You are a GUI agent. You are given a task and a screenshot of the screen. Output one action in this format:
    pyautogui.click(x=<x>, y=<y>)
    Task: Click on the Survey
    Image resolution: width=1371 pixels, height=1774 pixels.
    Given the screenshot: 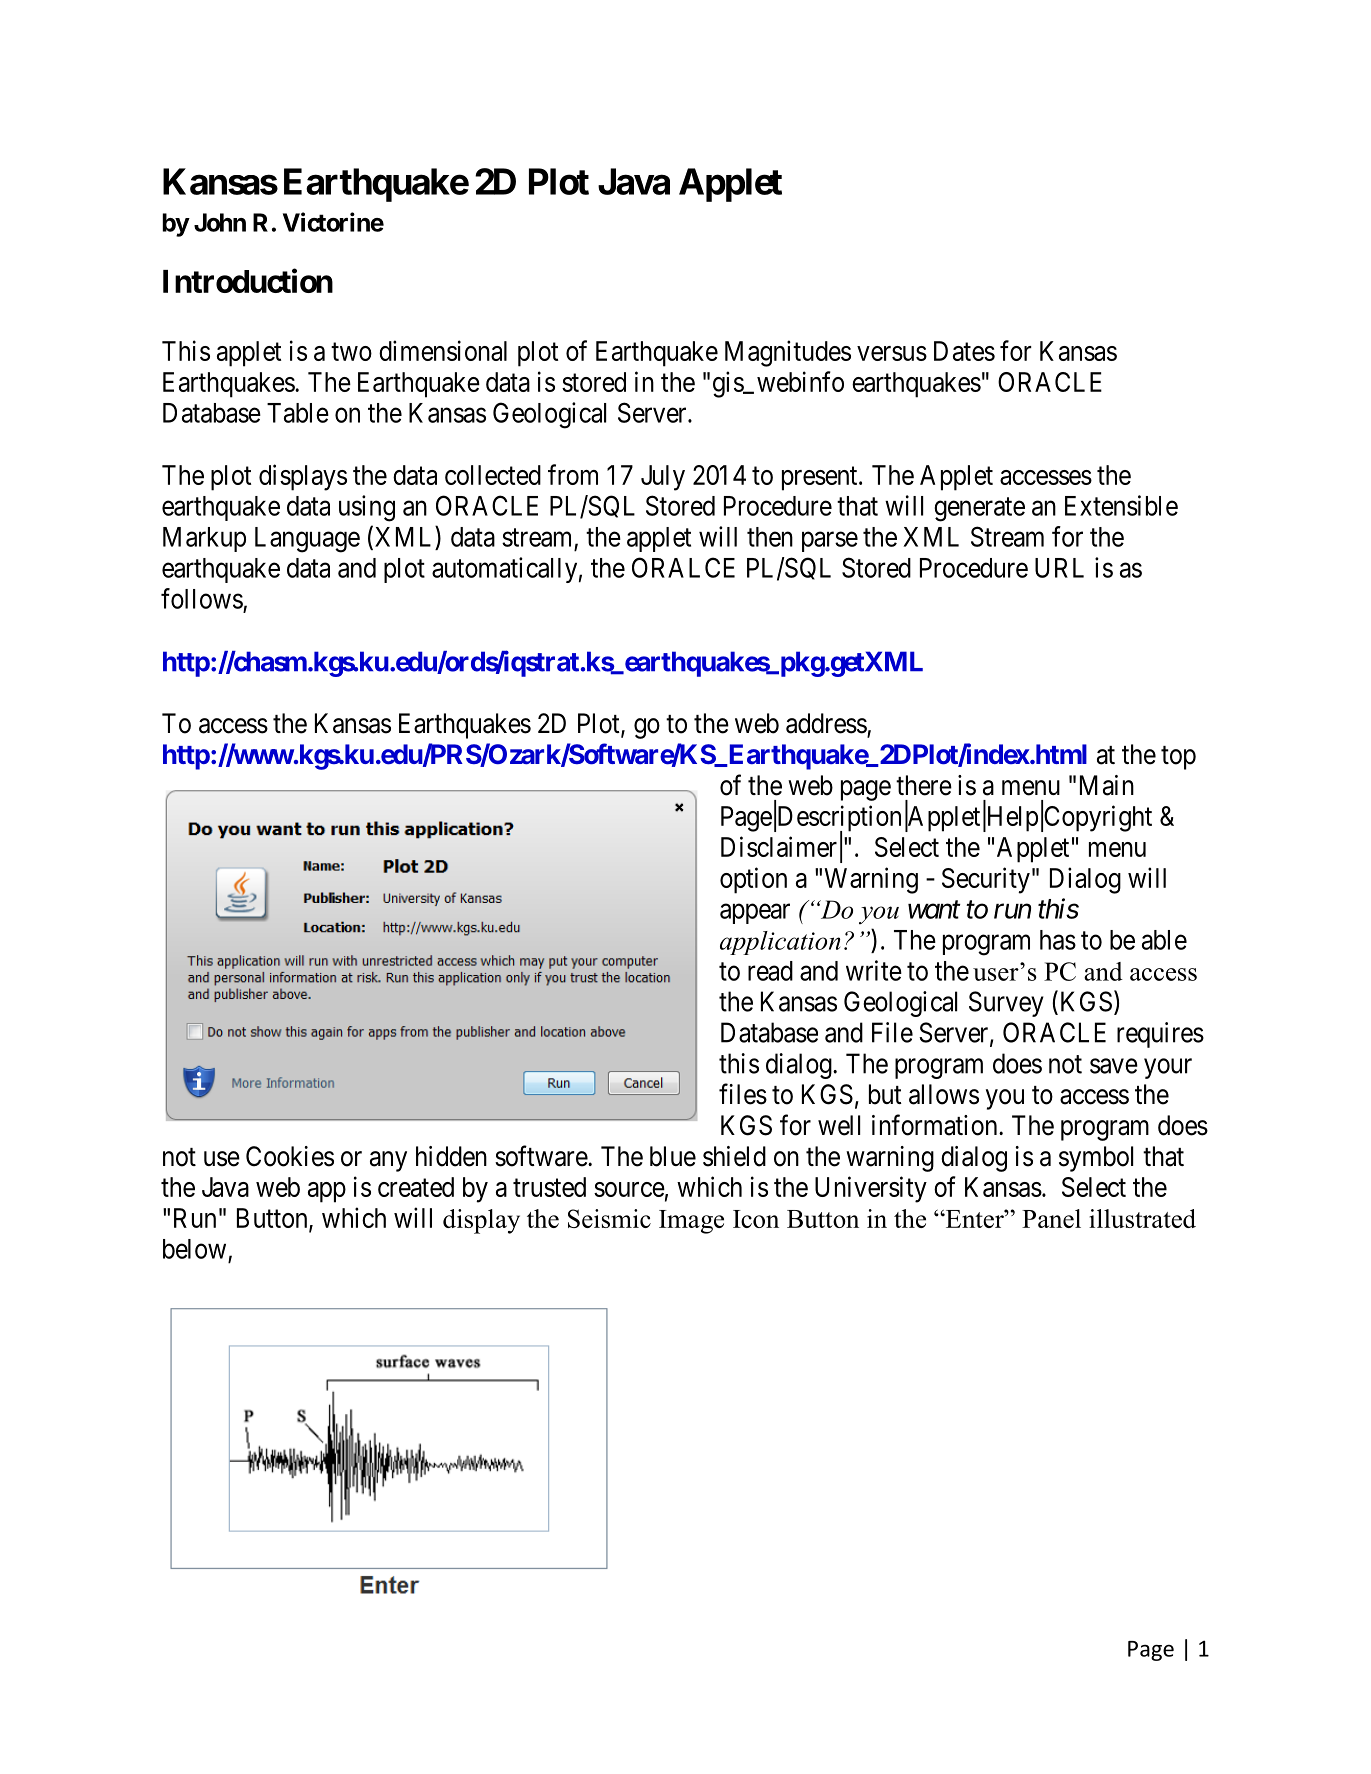 What is the action you would take?
    pyautogui.click(x=1006, y=1004)
